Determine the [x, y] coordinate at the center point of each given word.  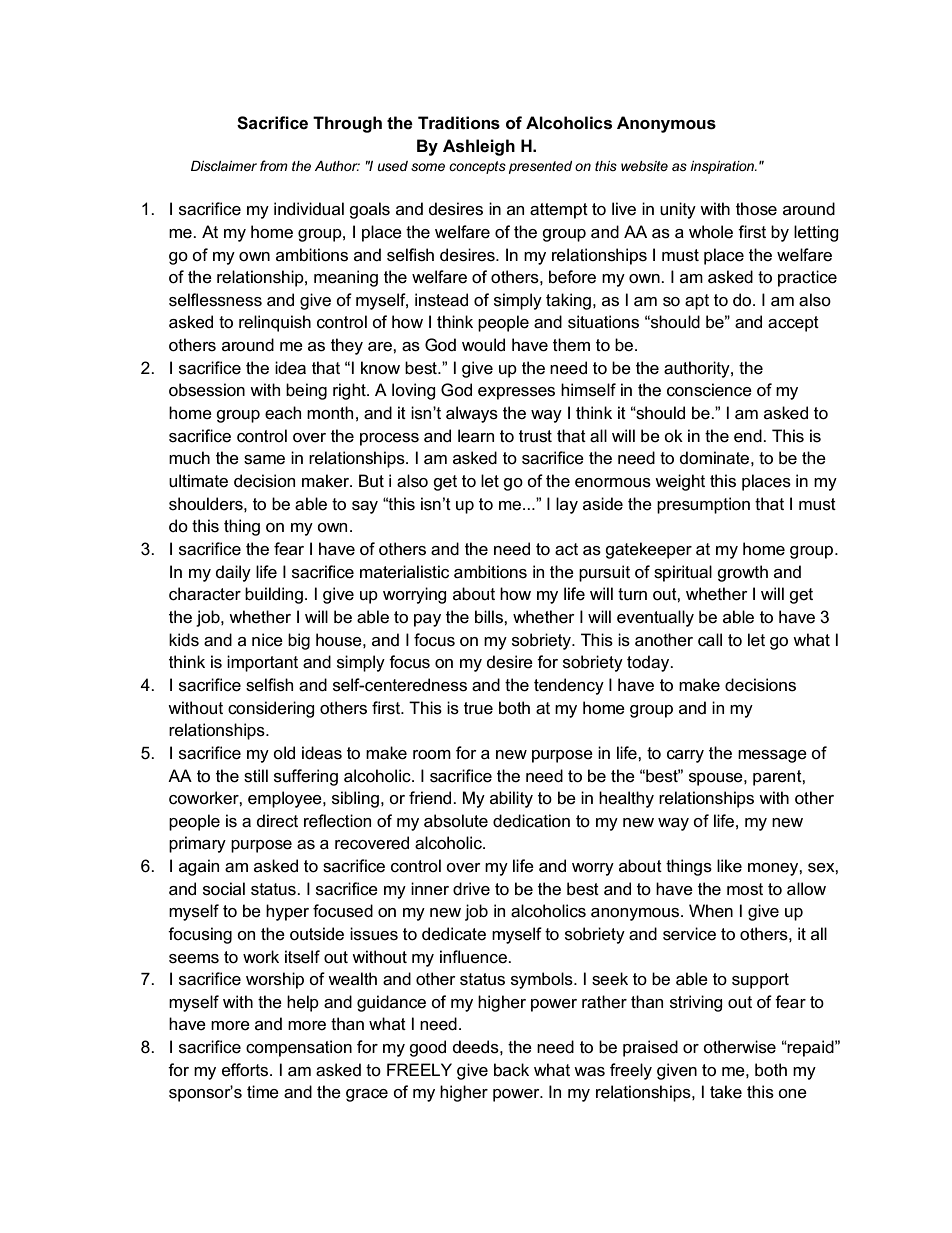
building [274, 595]
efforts [246, 1070]
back [511, 1070]
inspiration [723, 167]
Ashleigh [479, 147]
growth [742, 573]
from [274, 165]
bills [490, 617]
